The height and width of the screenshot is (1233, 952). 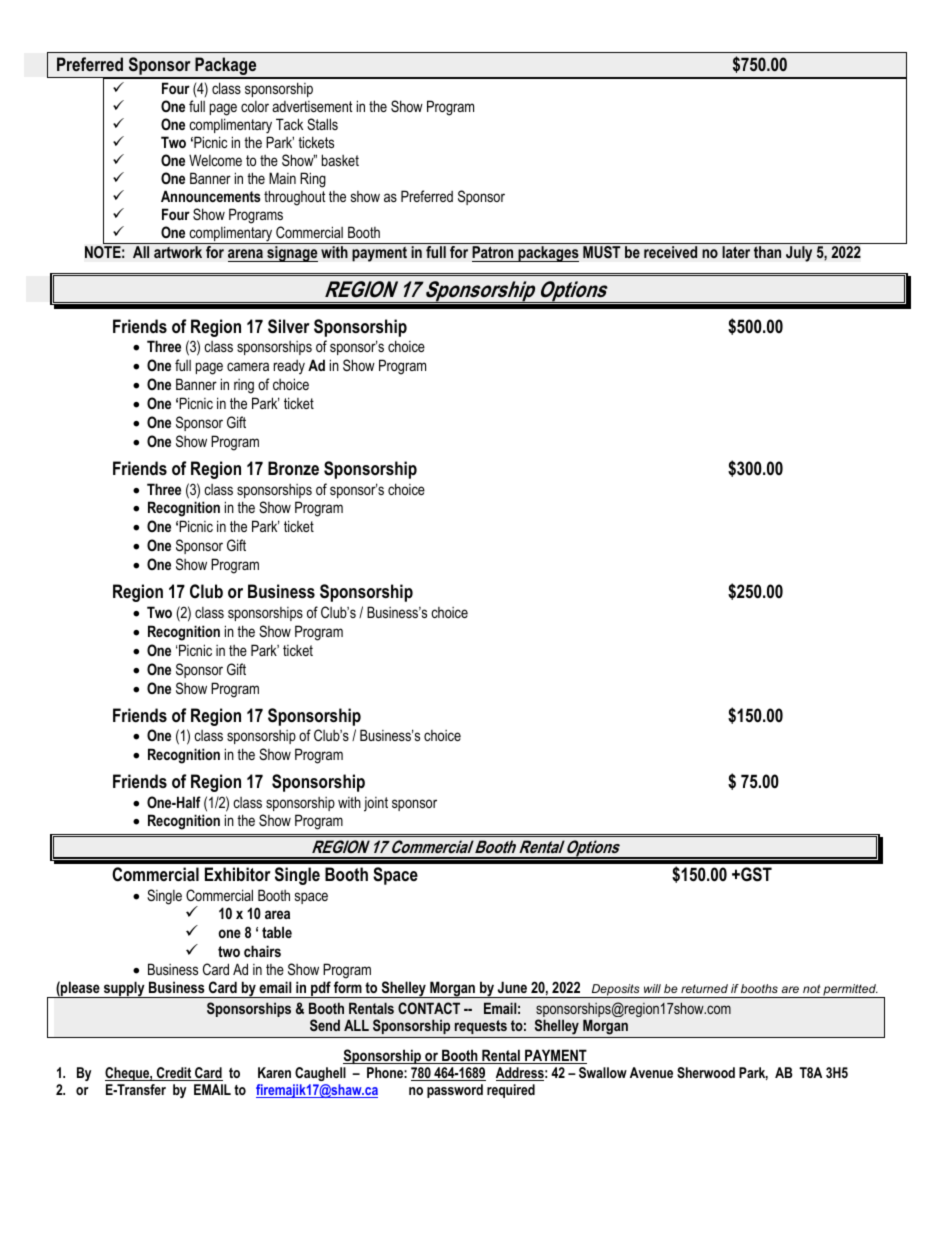 I want to click on ready, so click(x=289, y=367).
